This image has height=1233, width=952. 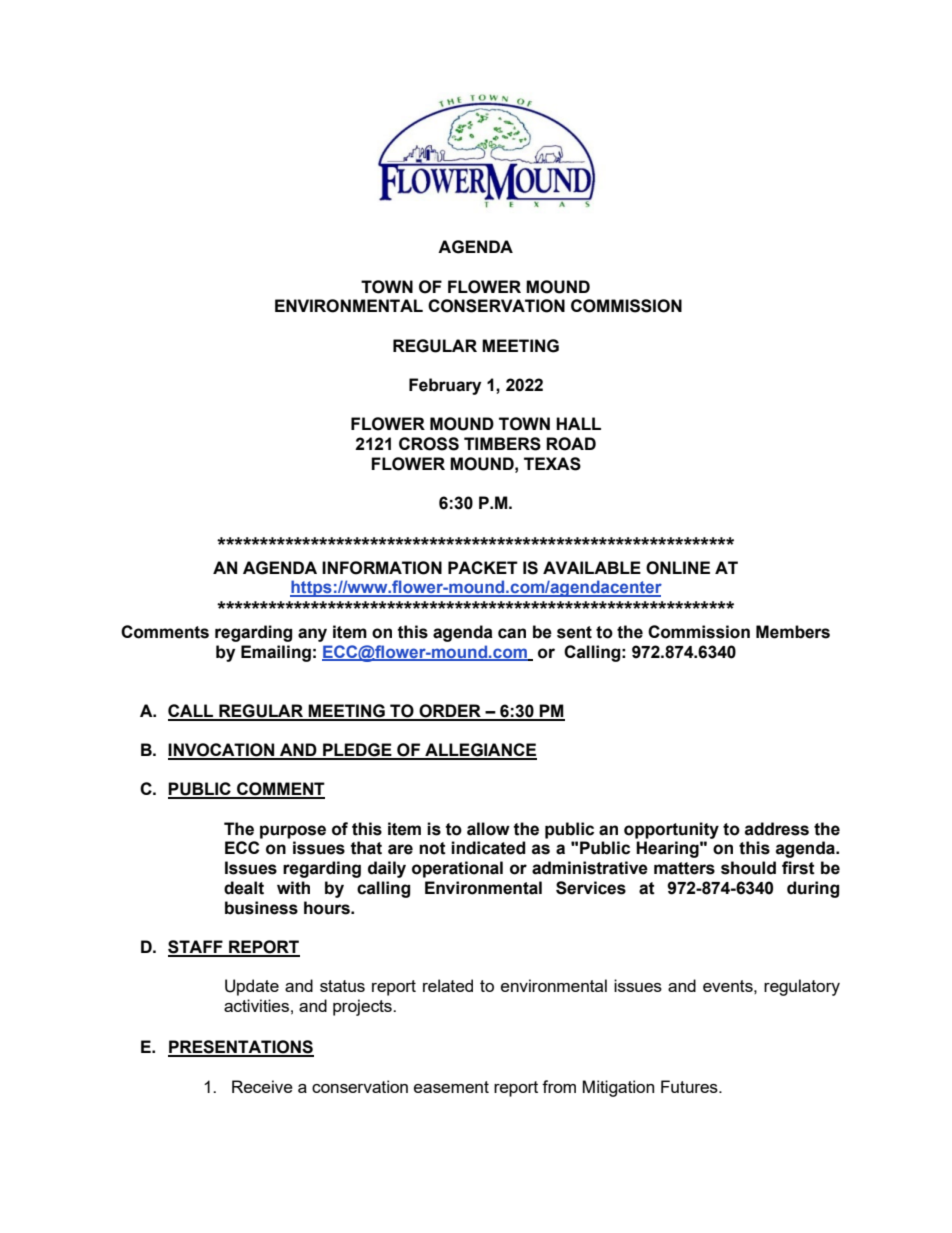 I want to click on purpose, so click(x=293, y=832).
